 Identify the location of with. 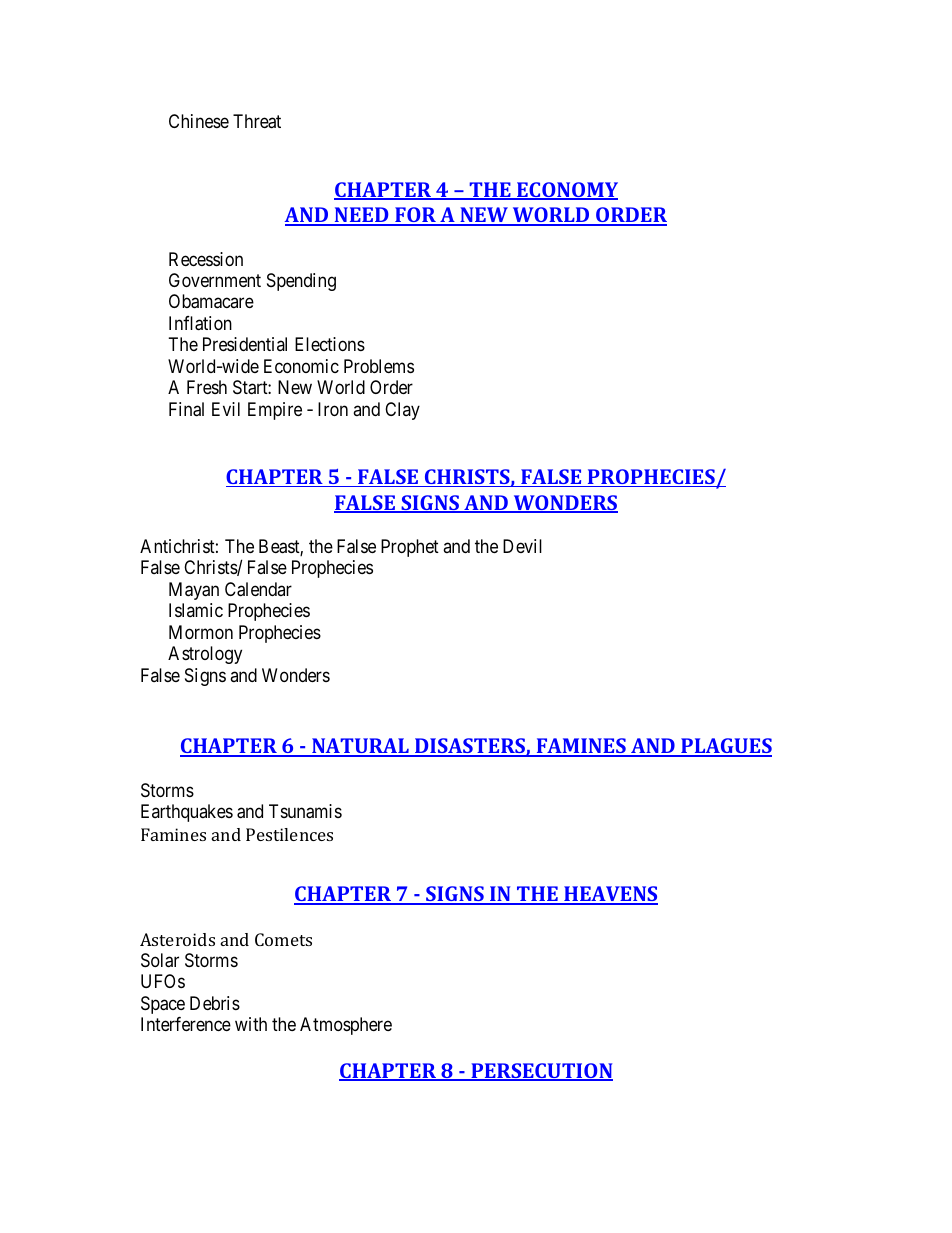
(251, 1024).
